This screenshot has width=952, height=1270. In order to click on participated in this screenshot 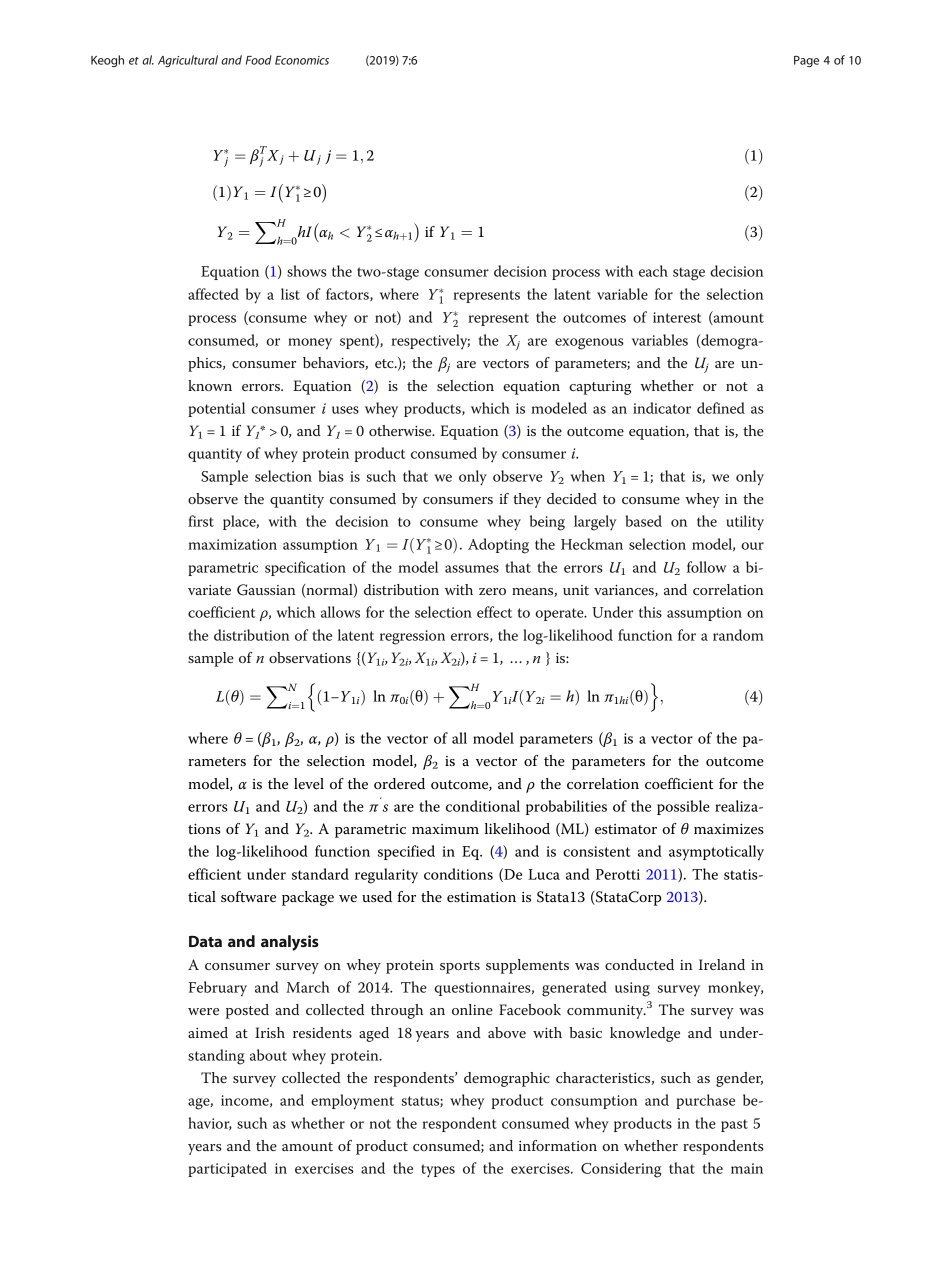, I will do `click(227, 1169)`.
